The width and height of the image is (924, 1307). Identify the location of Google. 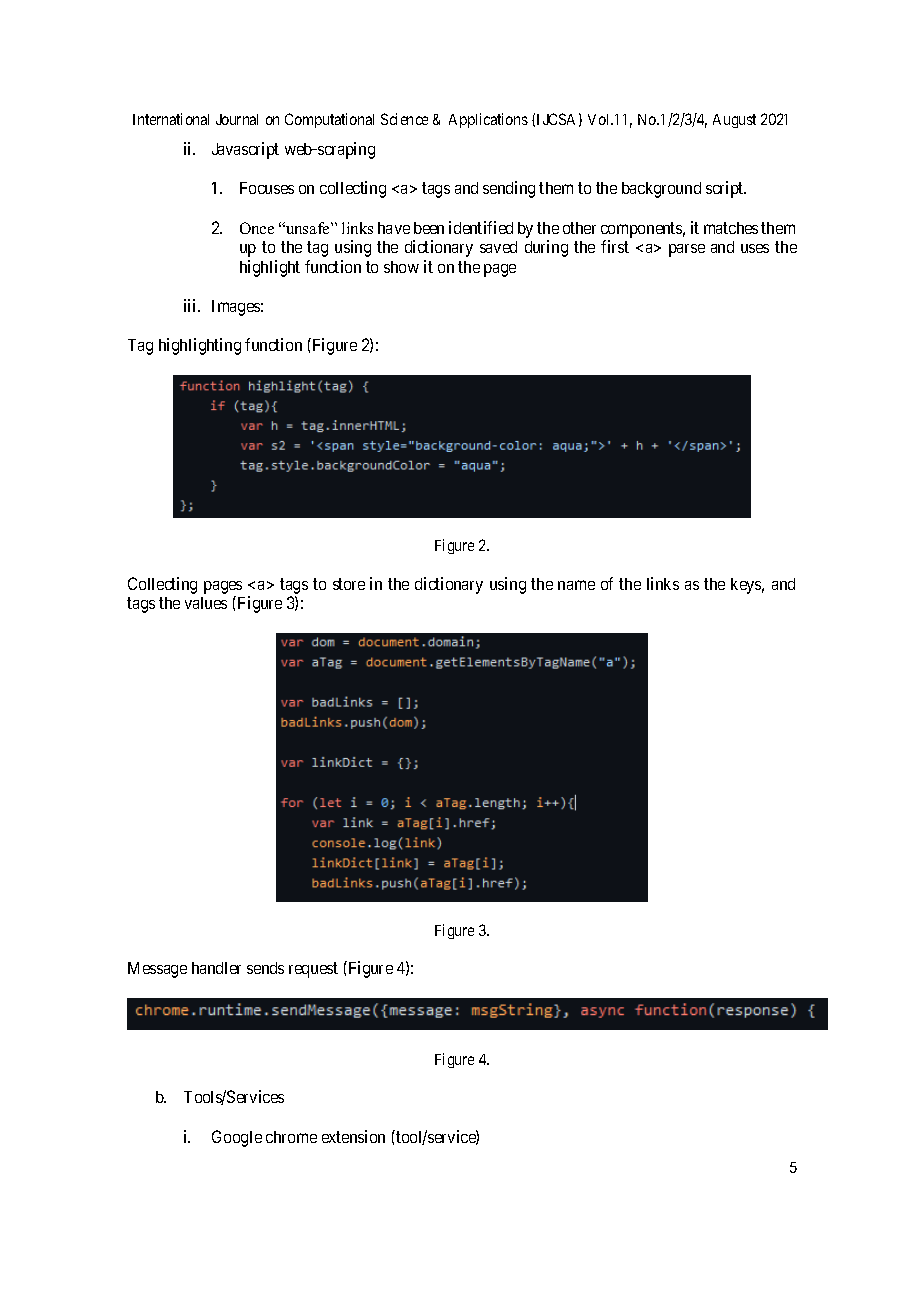
(237, 1138).
